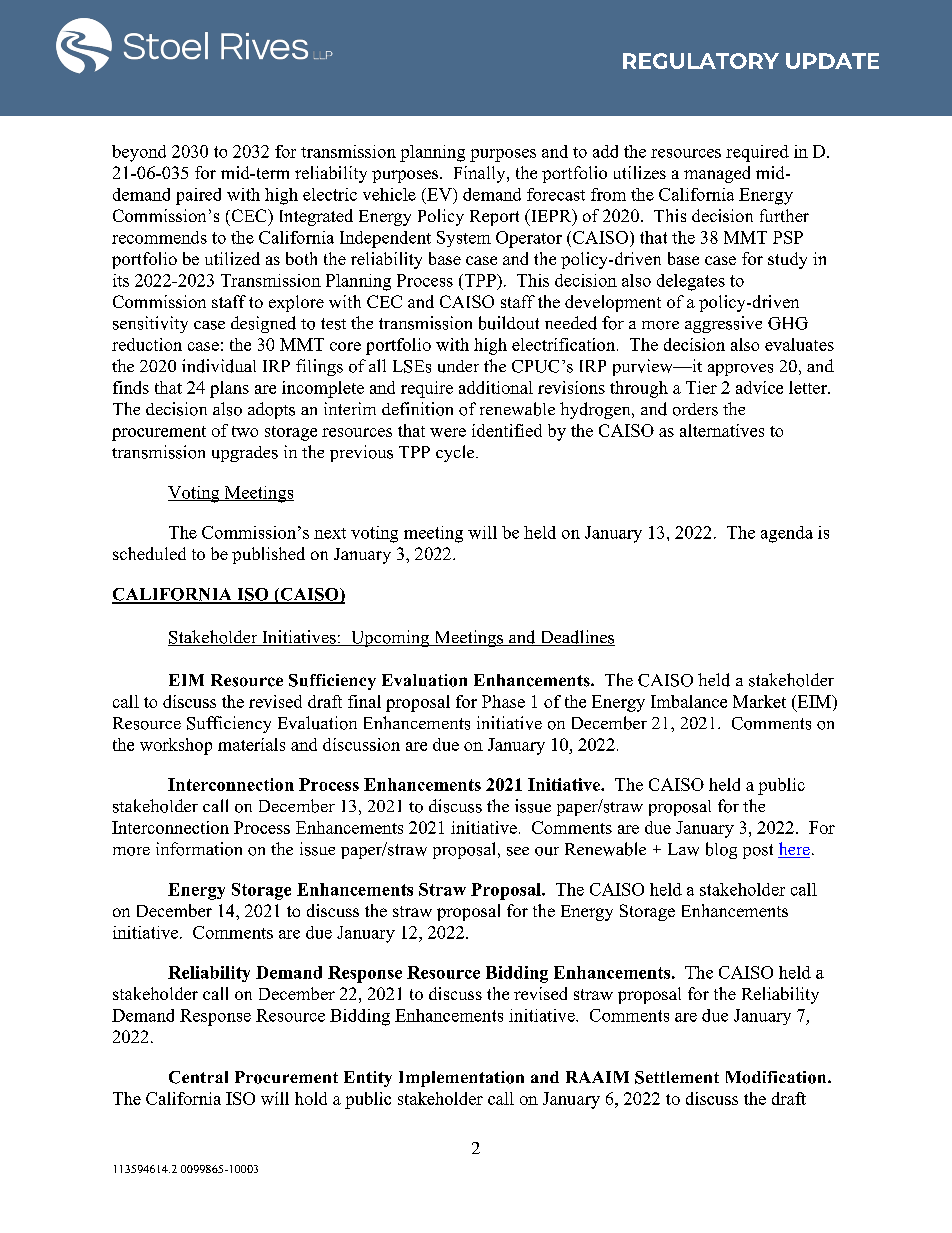 This screenshot has height=1233, width=952. What do you see at coordinates (723, 324) in the screenshot?
I see `aggressive` at bounding box center [723, 324].
